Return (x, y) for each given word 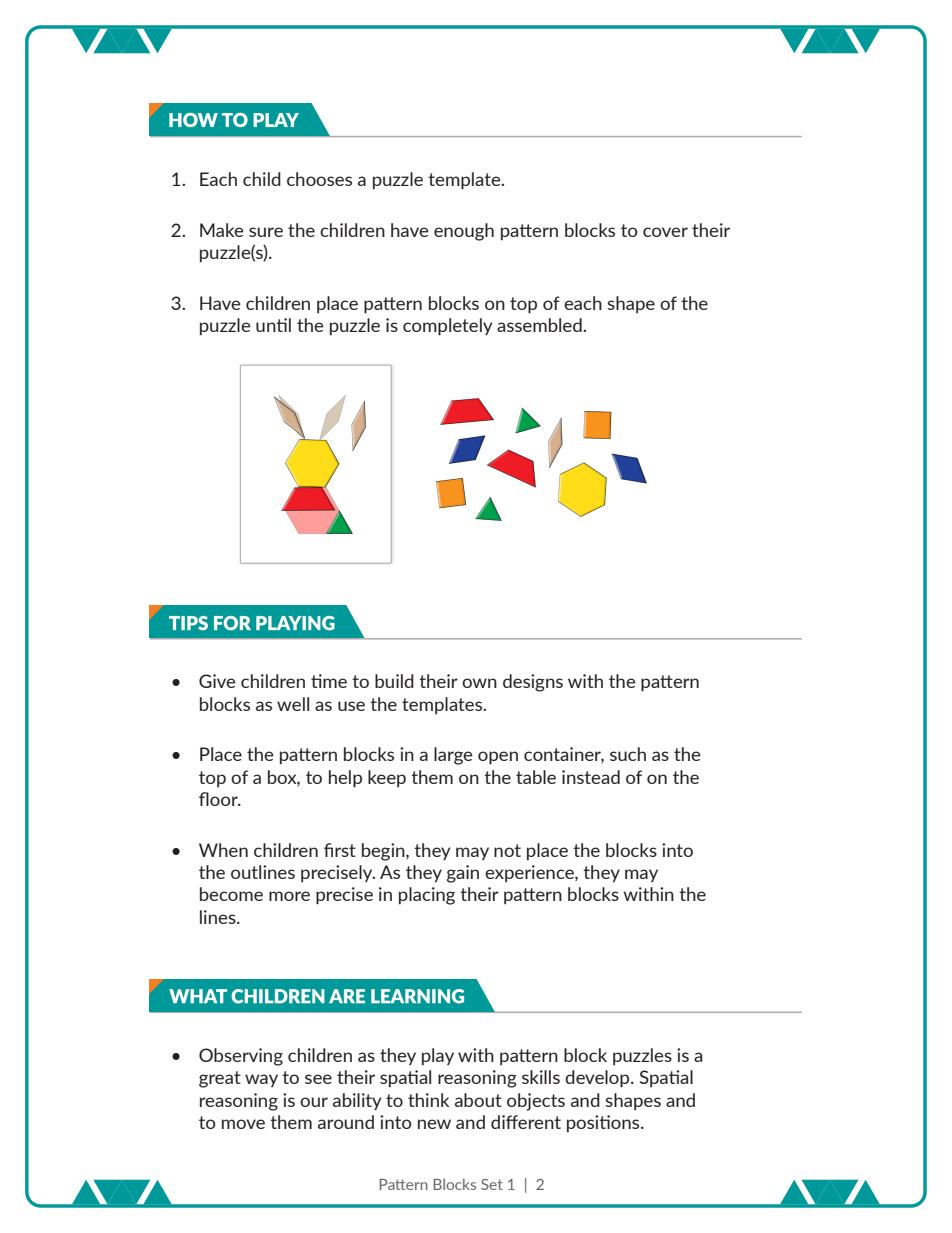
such (628, 754)
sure (266, 232)
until (273, 325)
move (243, 1124)
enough (464, 232)
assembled (540, 325)
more (289, 896)
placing (427, 896)
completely (448, 327)
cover (665, 232)
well (293, 704)
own (479, 683)
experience (530, 873)
